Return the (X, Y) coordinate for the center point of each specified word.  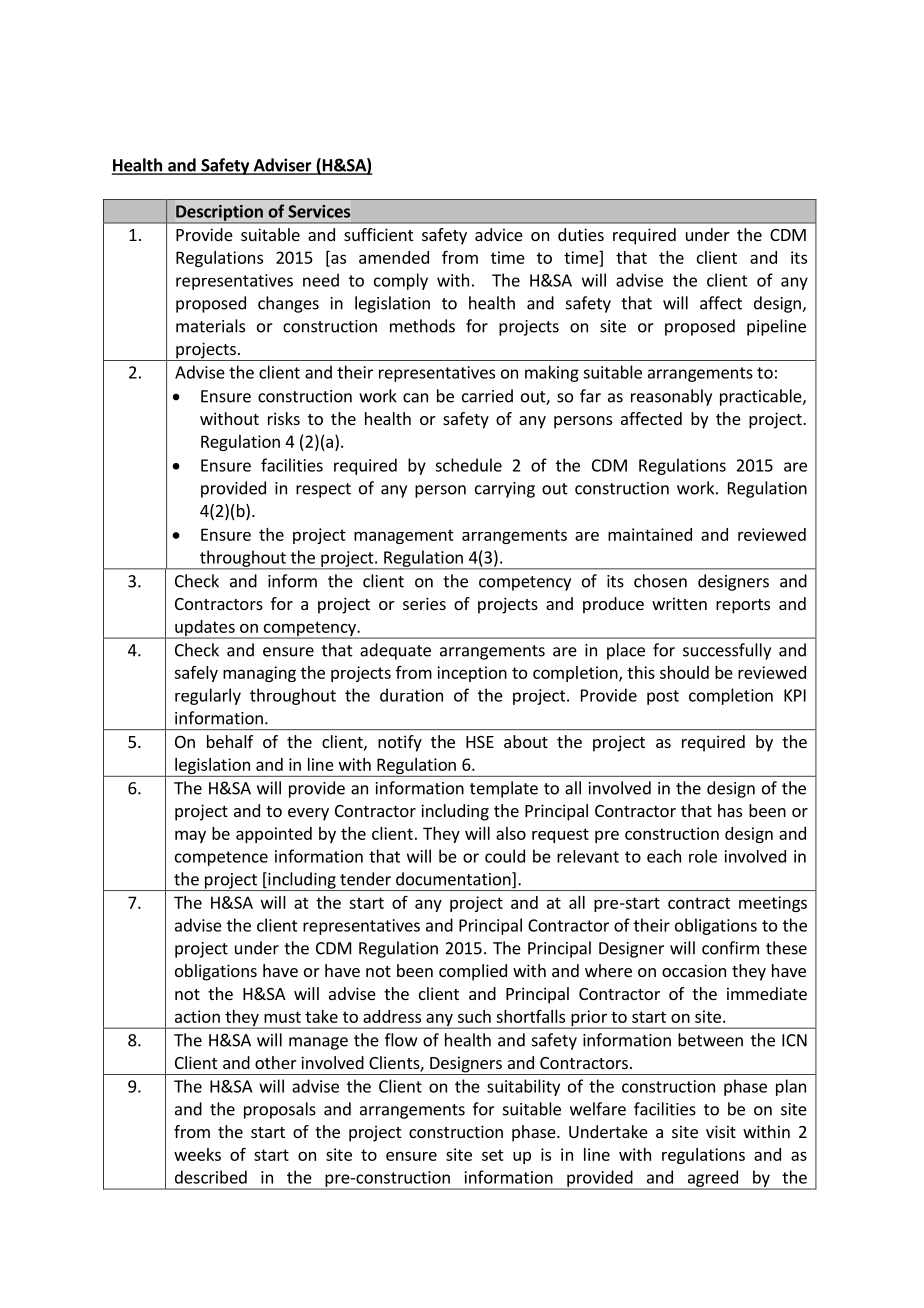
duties (581, 234)
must (282, 1017)
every (308, 814)
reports (743, 606)
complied (473, 972)
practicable (762, 397)
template (504, 789)
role (703, 856)
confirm (730, 948)
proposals (280, 1110)
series (424, 603)
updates (205, 629)
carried (487, 396)
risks (284, 418)
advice (499, 234)
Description (219, 214)
